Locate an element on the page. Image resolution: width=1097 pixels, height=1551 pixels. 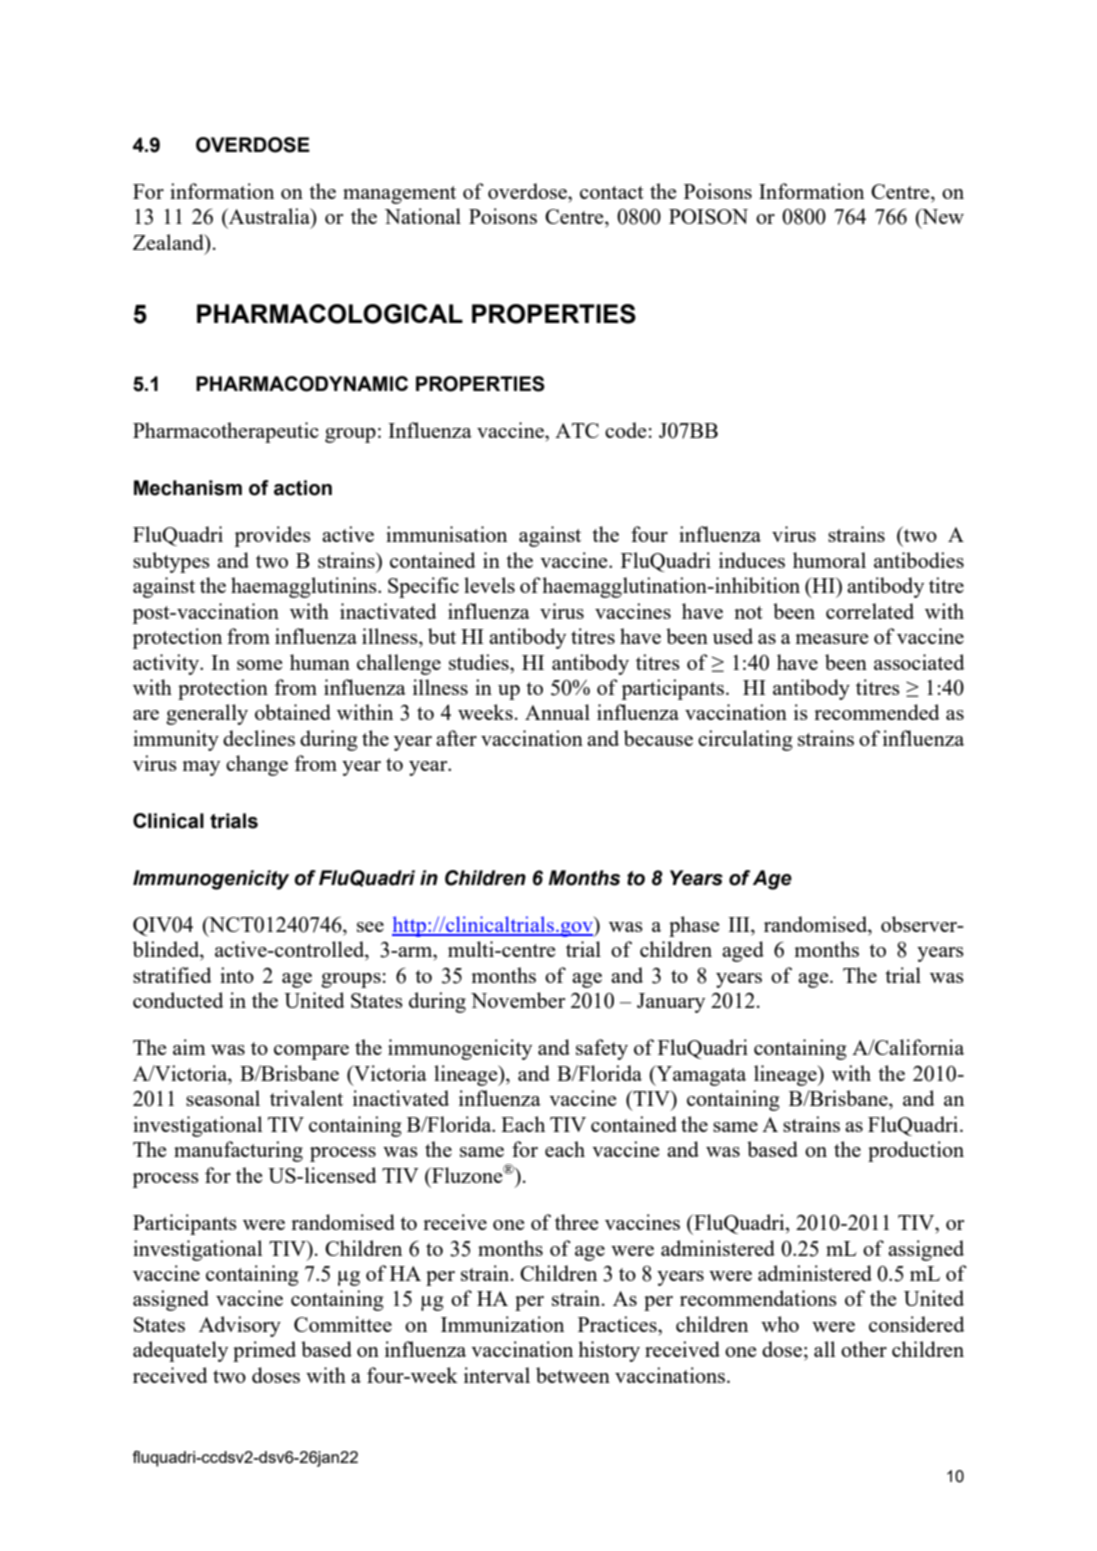
compare is located at coordinates (311, 1052).
